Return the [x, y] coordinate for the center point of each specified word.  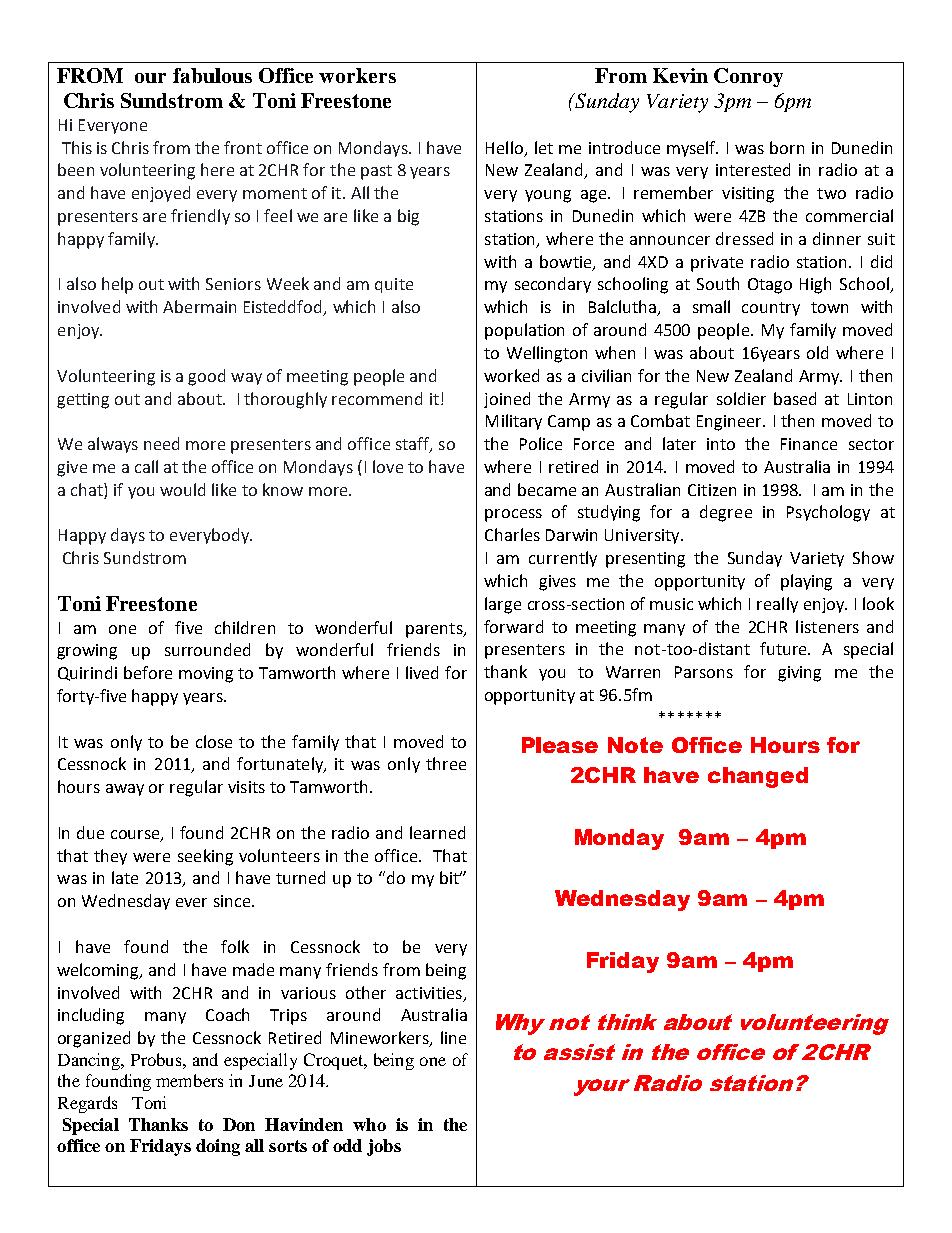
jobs [384, 1147]
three [446, 763]
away [125, 790]
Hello [504, 147]
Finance [809, 444]
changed [758, 777]
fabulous [212, 75]
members [189, 1080]
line [453, 1037]
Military [514, 422]
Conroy [748, 77]
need [161, 443]
